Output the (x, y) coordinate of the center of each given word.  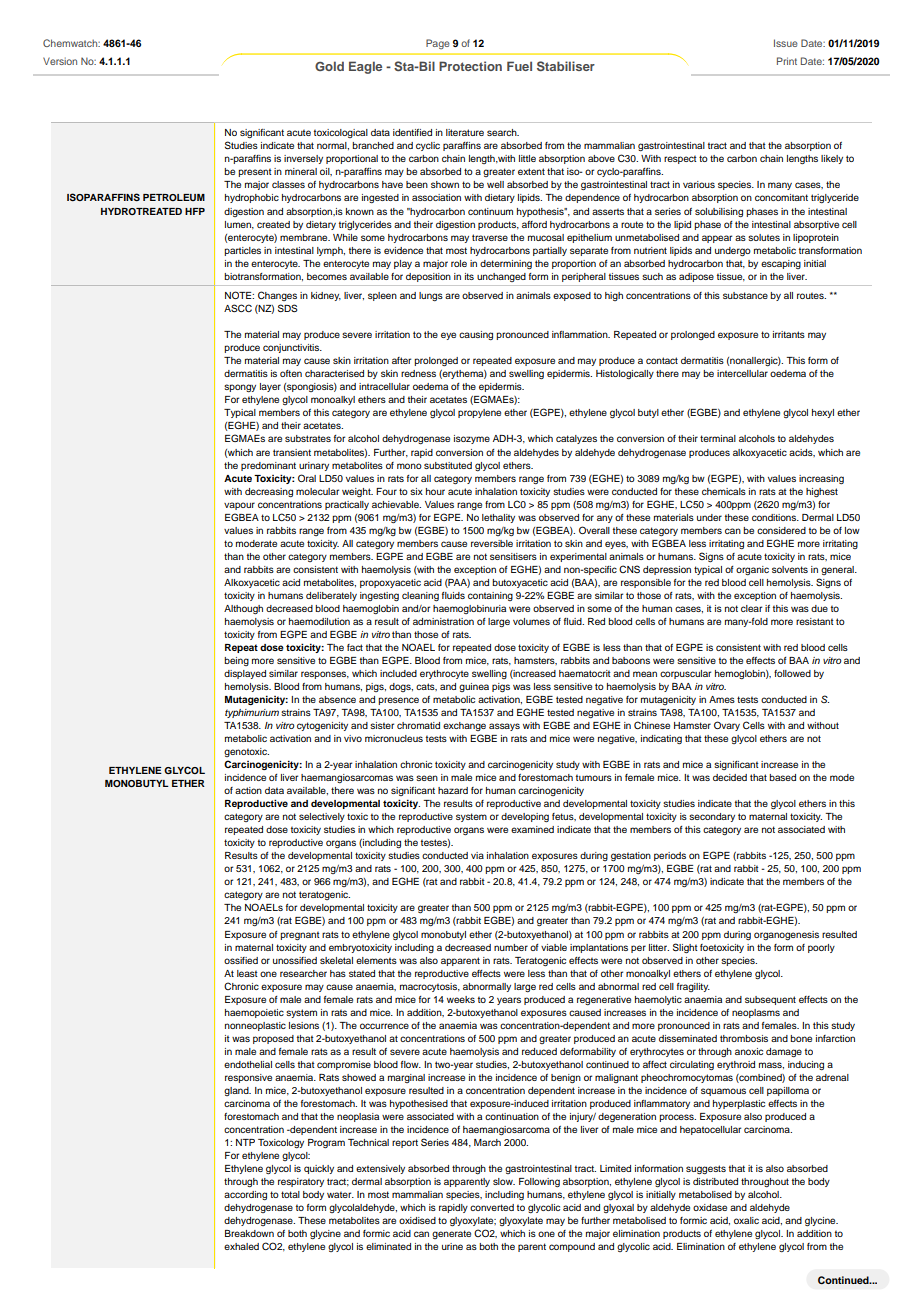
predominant (268, 466)
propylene (479, 413)
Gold (329, 66)
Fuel (519, 66)
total (290, 1194)
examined (532, 829)
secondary (712, 817)
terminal (718, 438)
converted (492, 1207)
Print (787, 61)
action (248, 790)
